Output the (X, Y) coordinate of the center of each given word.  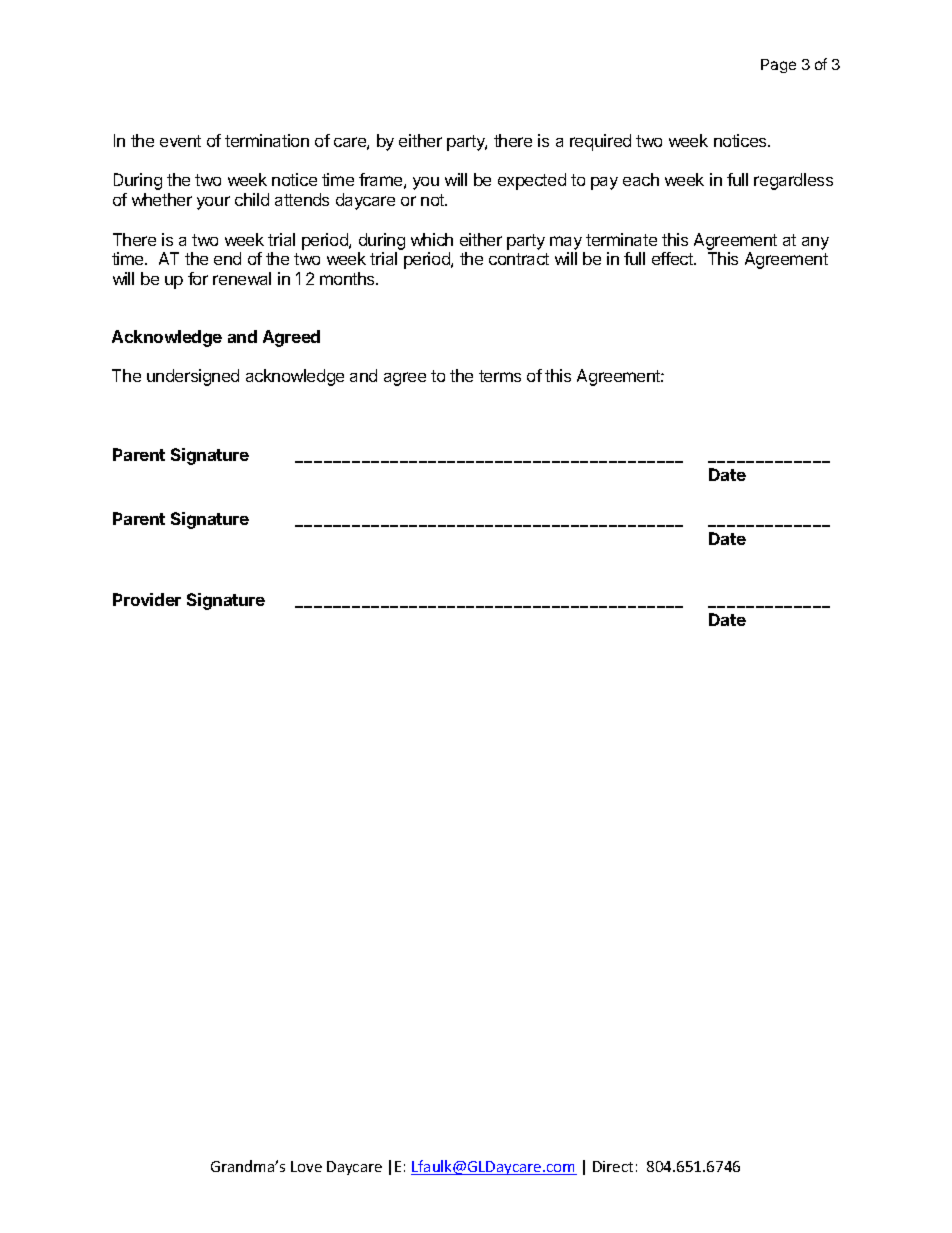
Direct (613, 1166)
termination (267, 140)
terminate (621, 239)
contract (519, 259)
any (815, 243)
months (348, 278)
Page (778, 66)
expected (532, 181)
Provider (147, 599)
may (566, 243)
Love (306, 1166)
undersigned (193, 377)
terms (500, 376)
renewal (242, 278)
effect (673, 258)
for (198, 278)
